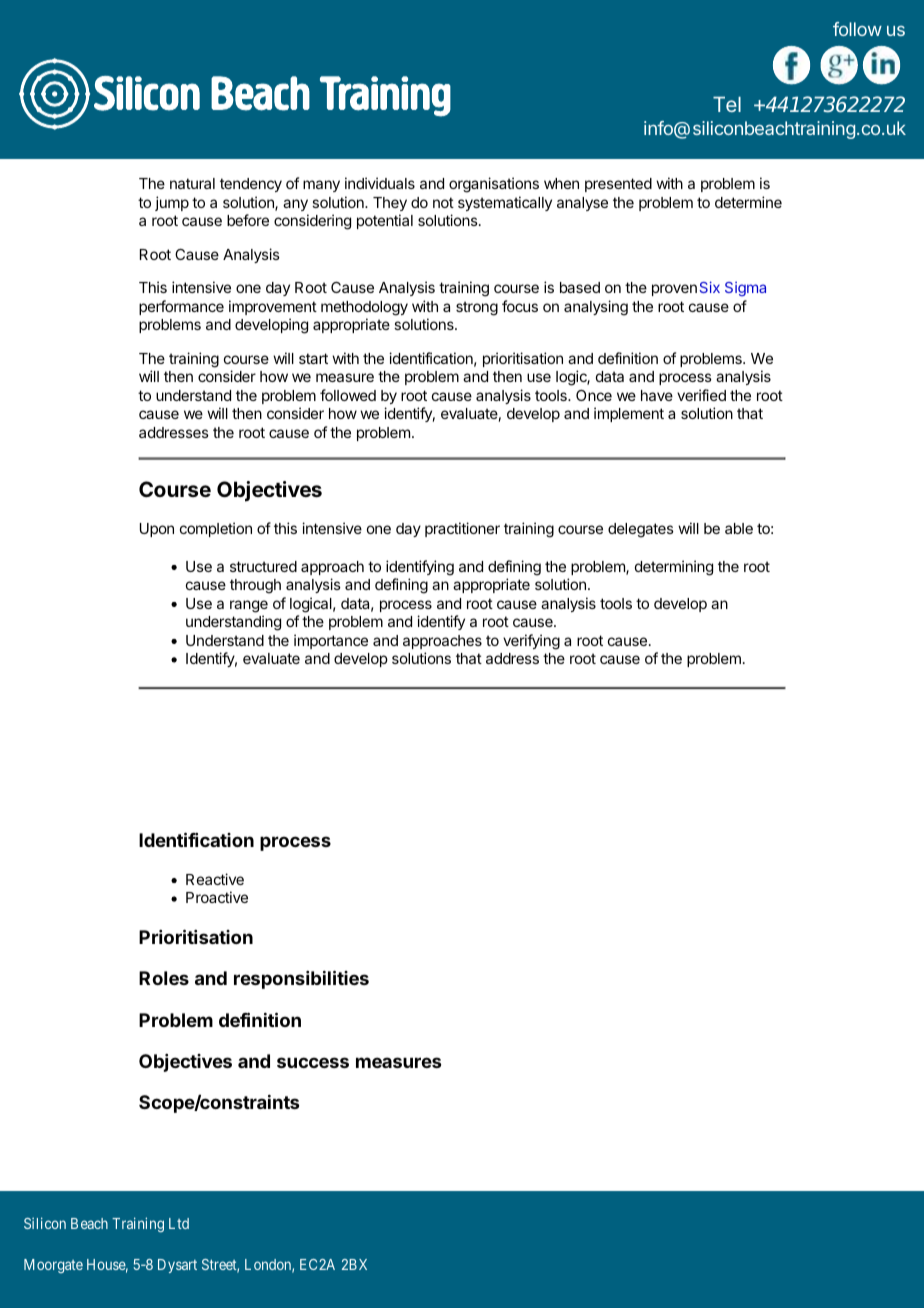 The image size is (924, 1308). What do you see at coordinates (215, 879) in the document?
I see `Reactive` at bounding box center [215, 879].
